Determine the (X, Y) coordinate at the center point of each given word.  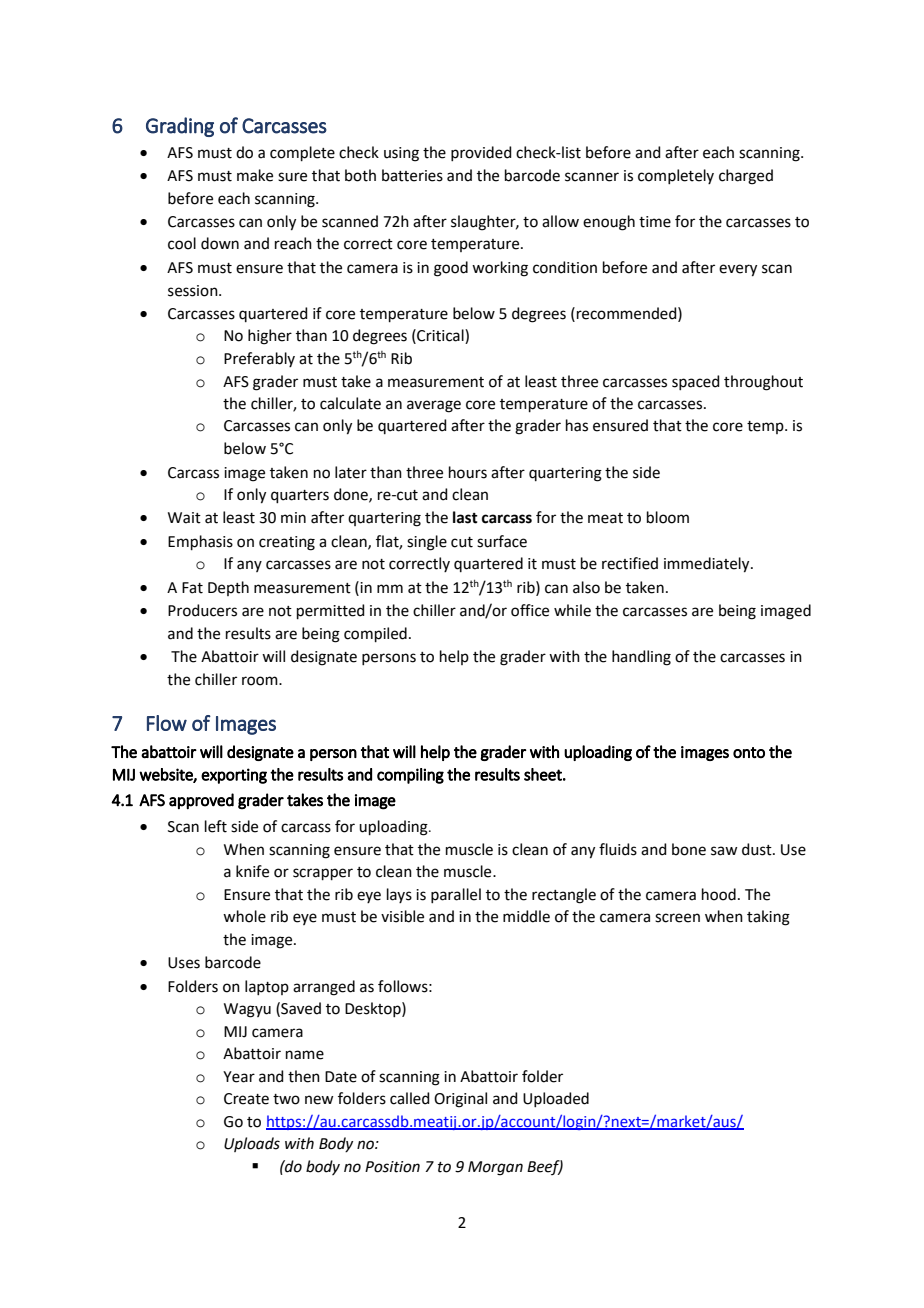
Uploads (252, 1144)
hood (719, 894)
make (255, 175)
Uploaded (556, 1099)
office (530, 610)
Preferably (259, 359)
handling (641, 658)
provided (481, 153)
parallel (456, 895)
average (434, 406)
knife (252, 871)
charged (746, 177)
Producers (202, 610)
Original (460, 1100)
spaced (696, 382)
